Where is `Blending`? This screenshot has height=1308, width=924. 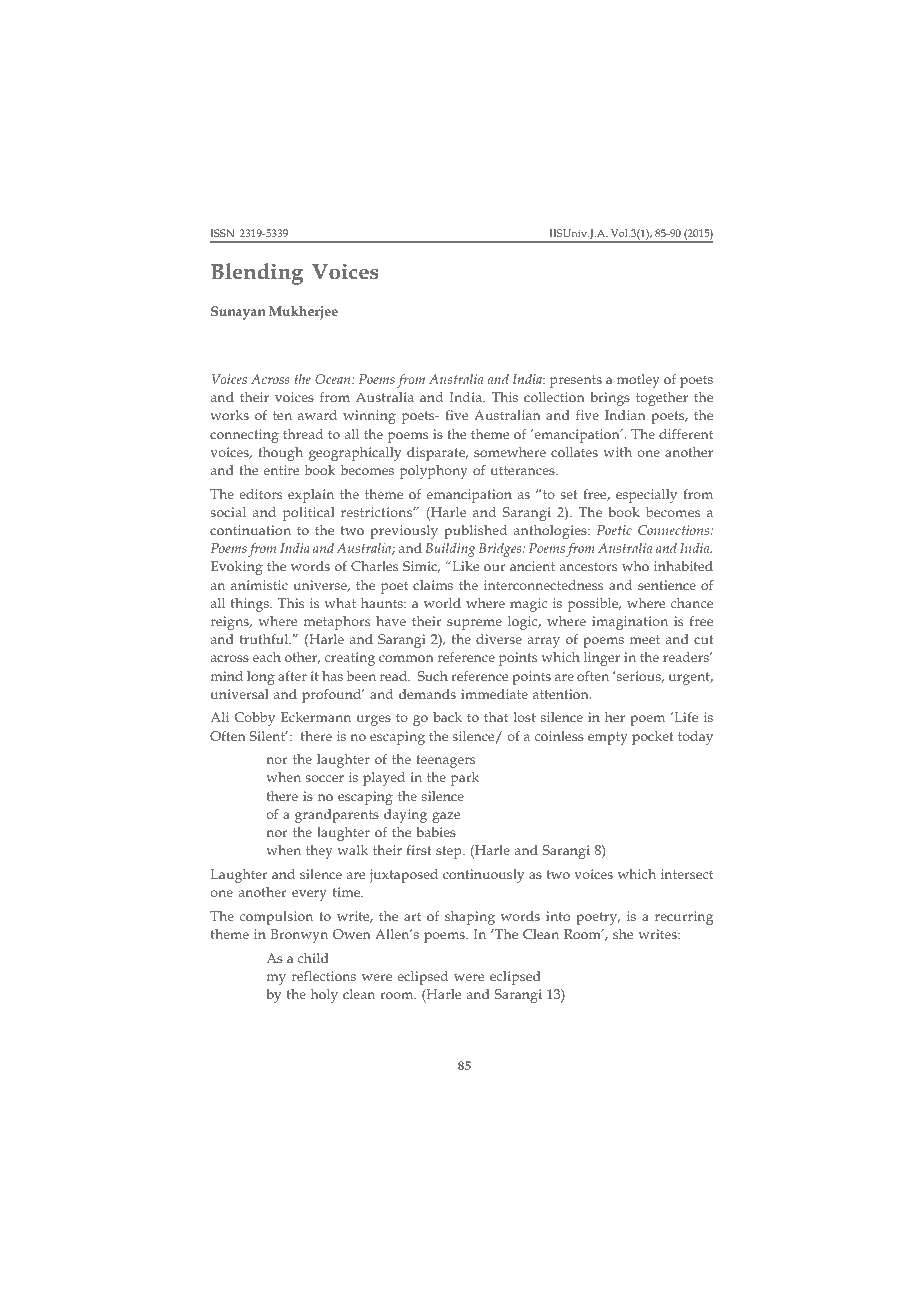 Blending is located at coordinates (257, 274).
